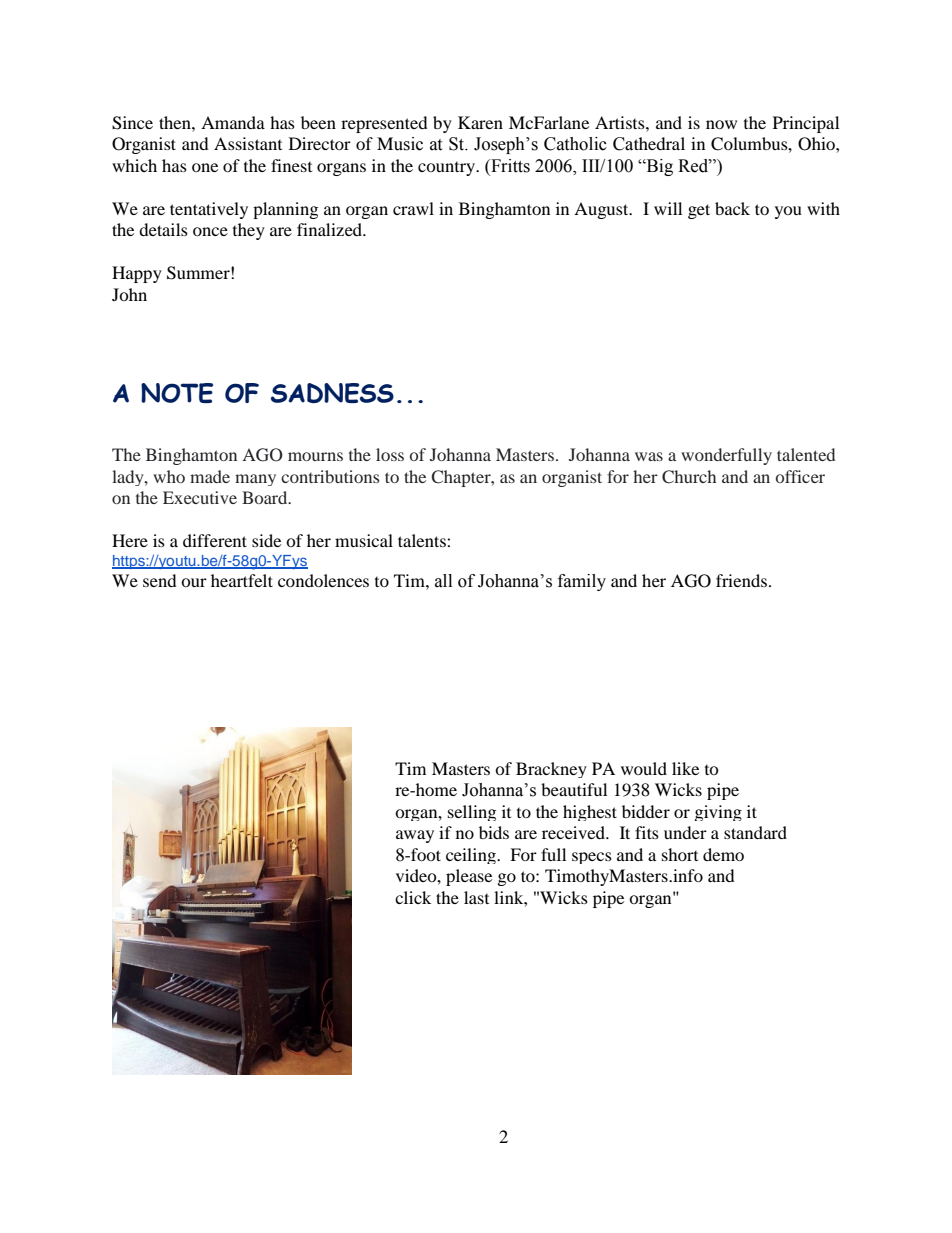  Describe the element at coordinates (443, 581) in the image. I see `all` at that location.
